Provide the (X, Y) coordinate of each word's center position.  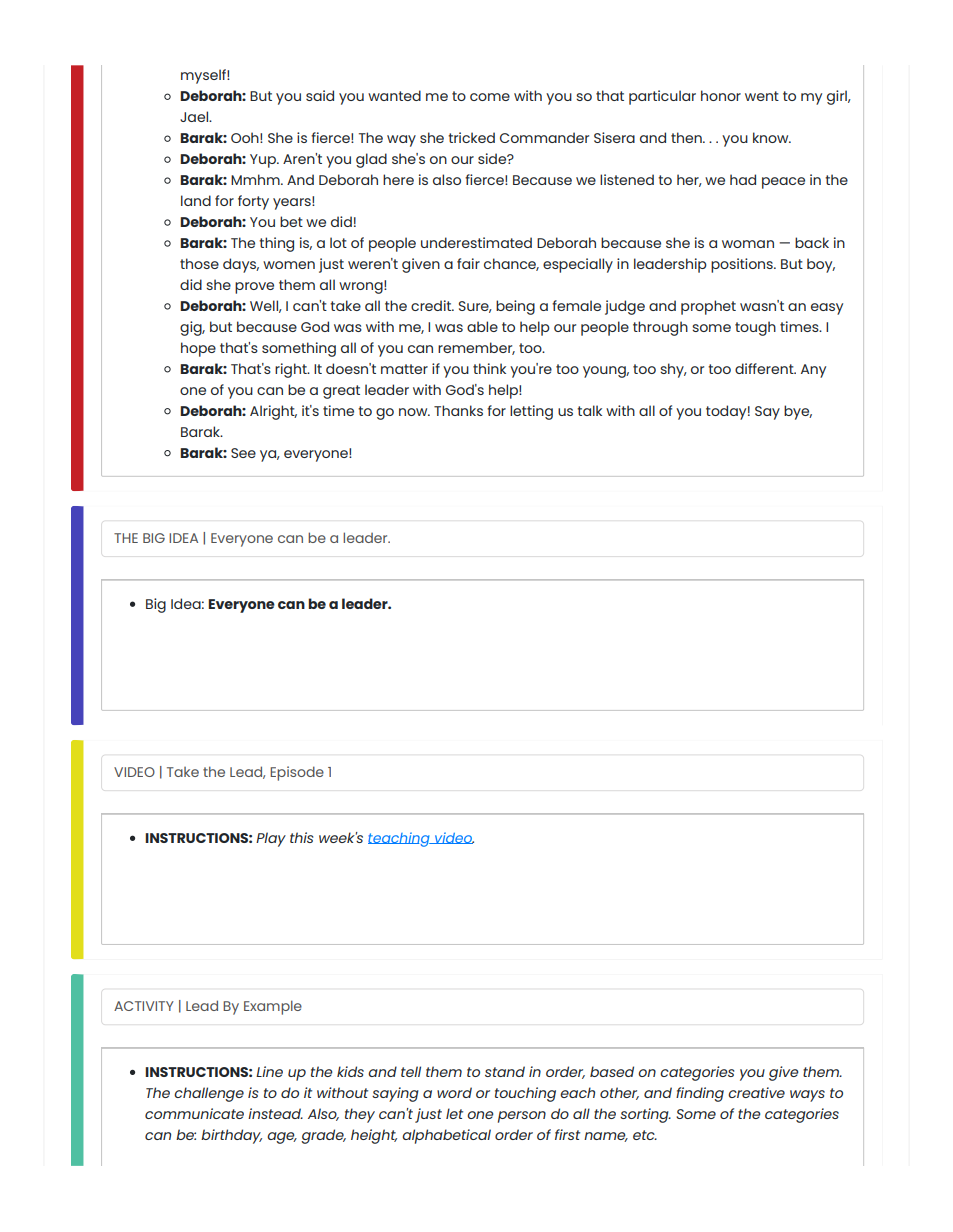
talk (589, 410)
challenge (209, 1094)
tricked (471, 137)
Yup (264, 161)
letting (531, 412)
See (243, 453)
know (772, 137)
